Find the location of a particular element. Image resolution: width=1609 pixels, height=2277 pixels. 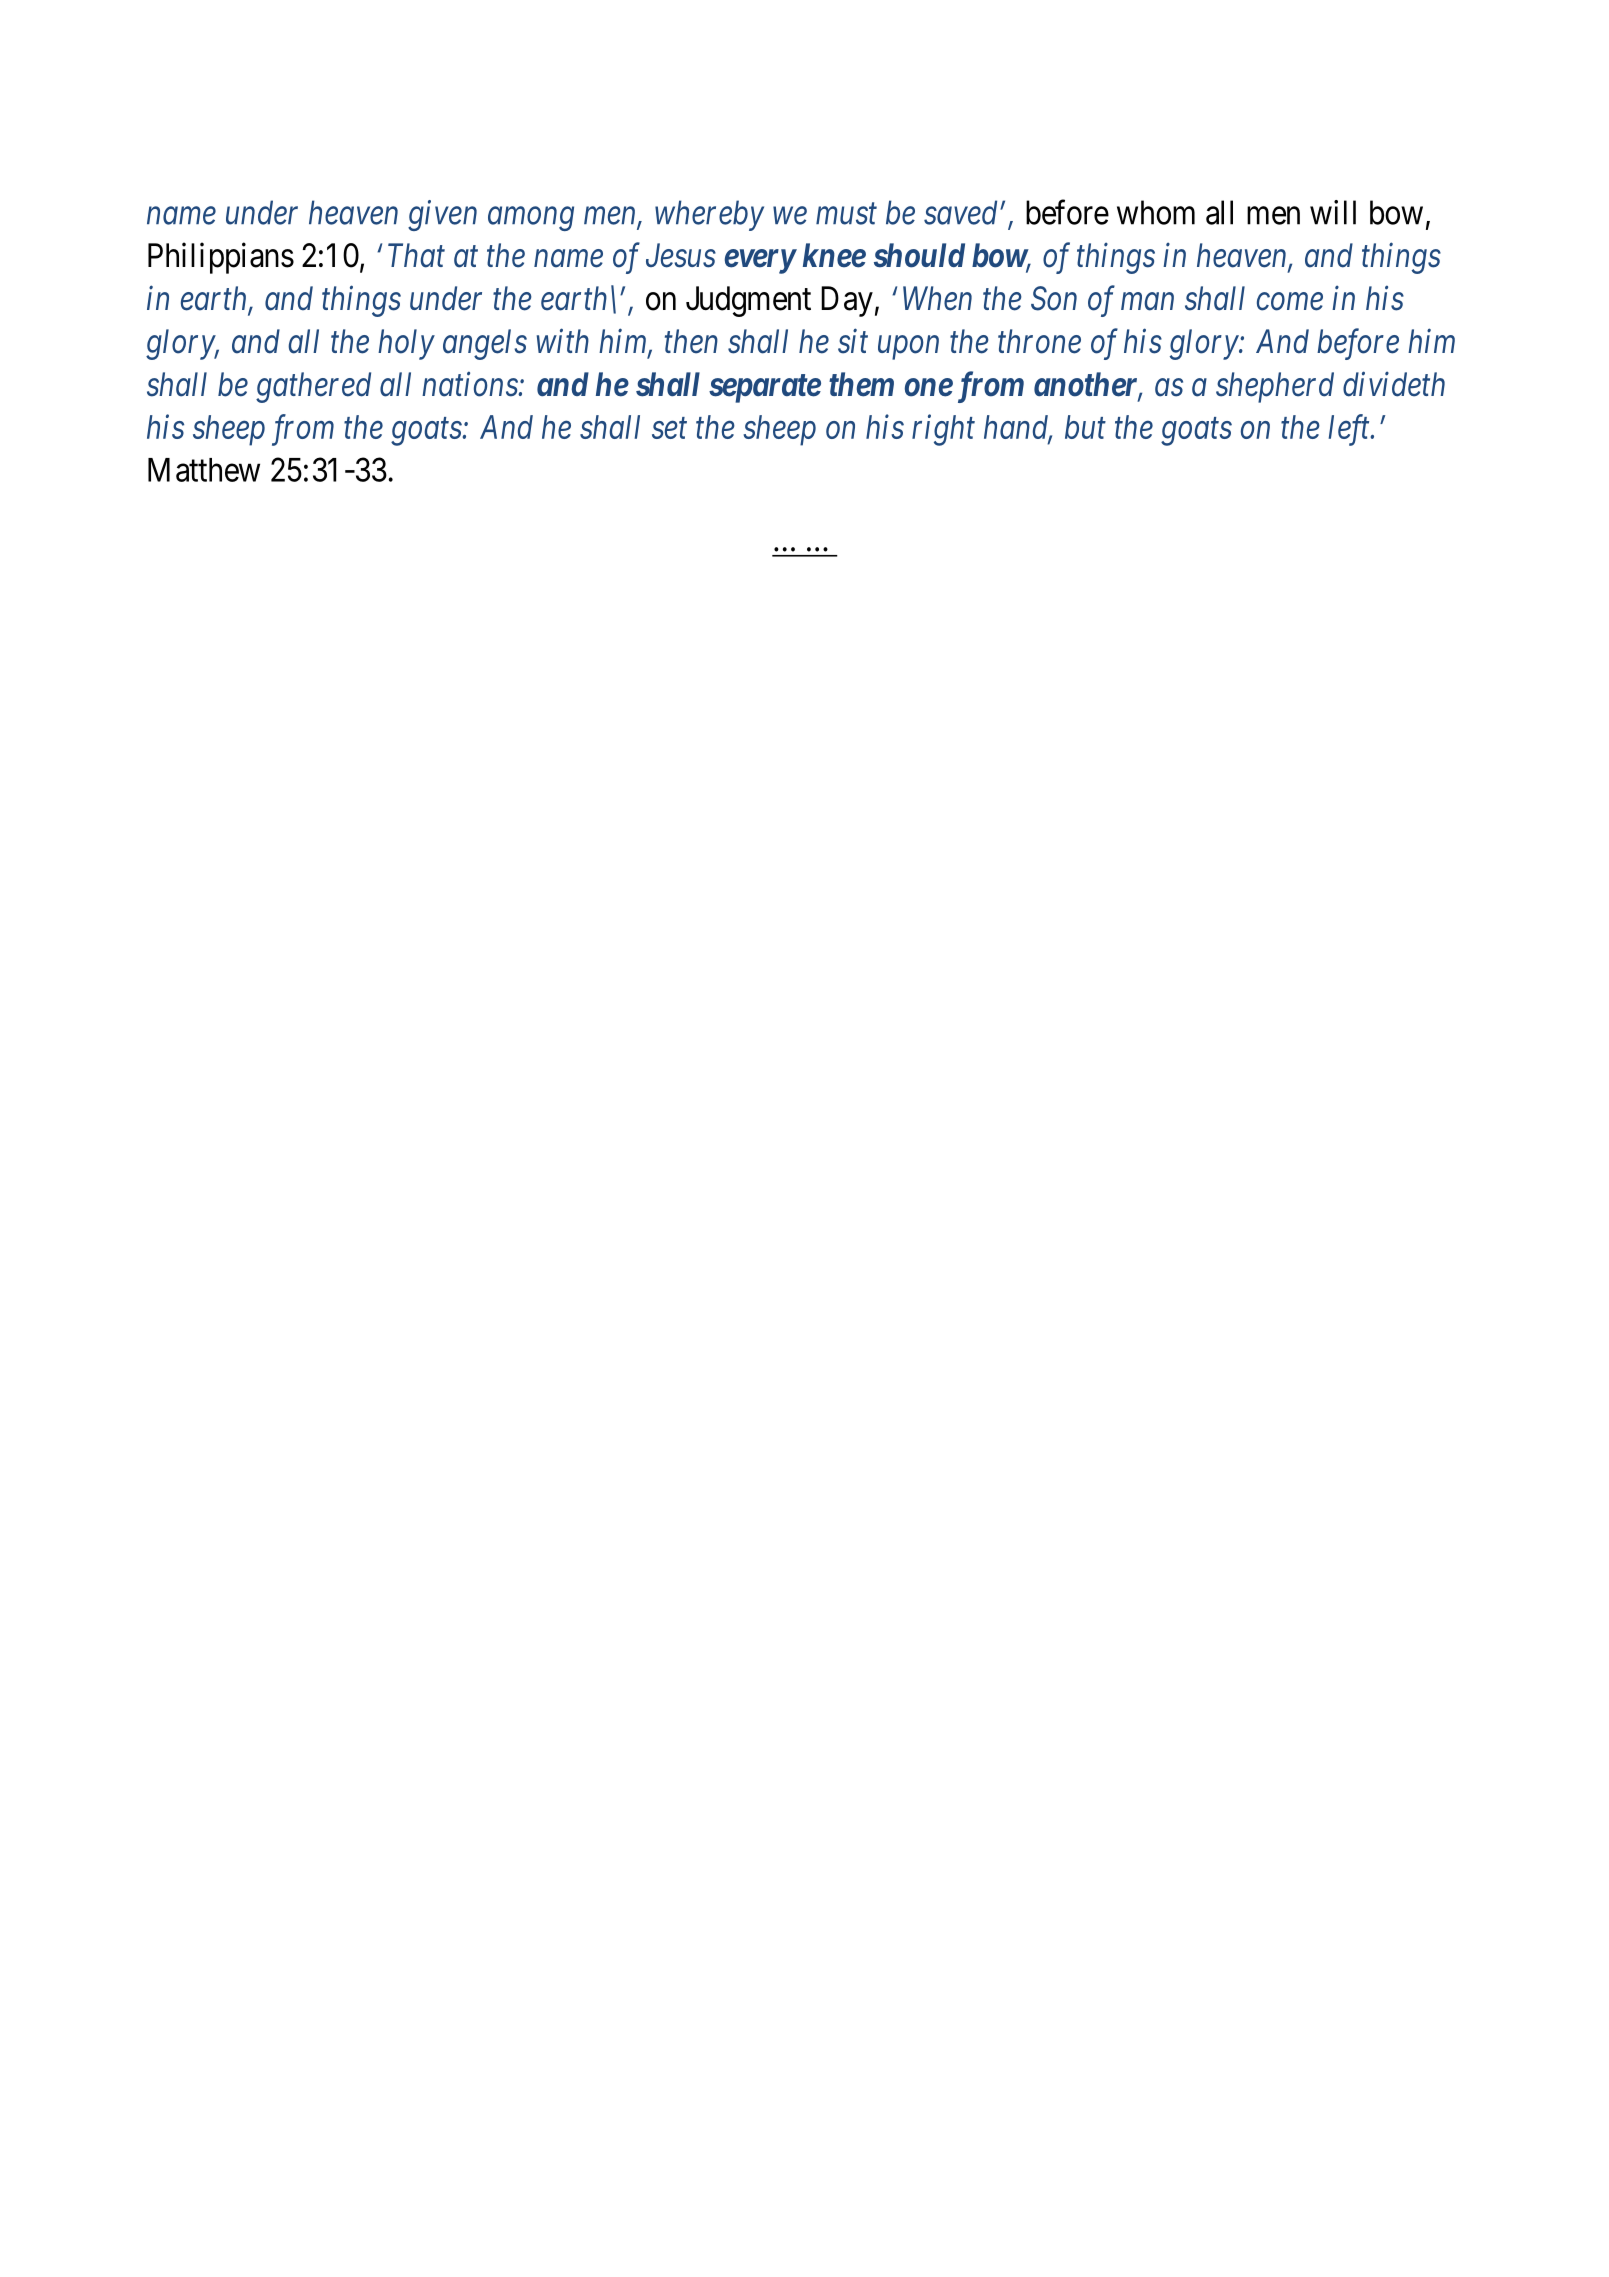

left is located at coordinates (1350, 430).
